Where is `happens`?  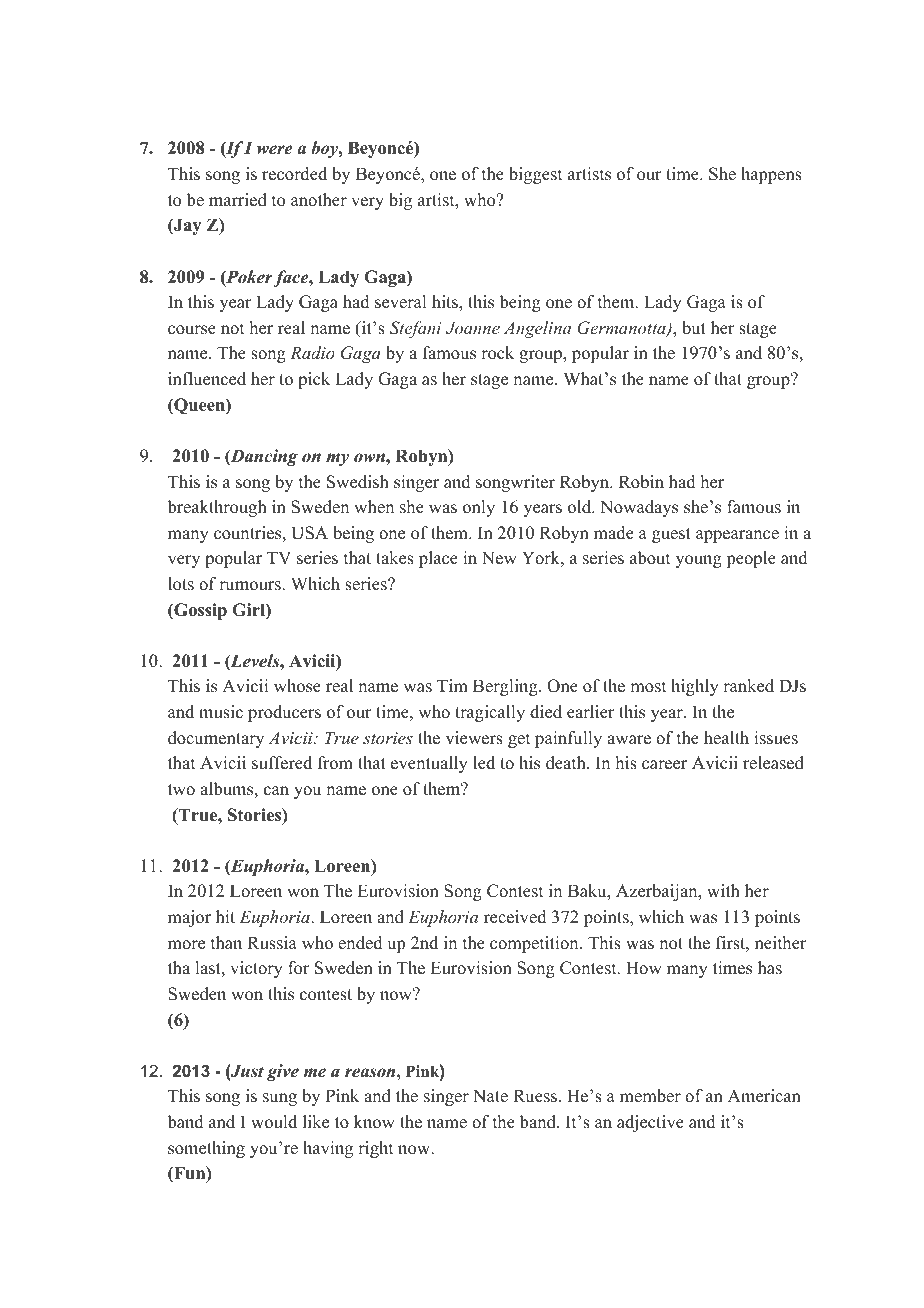
happens is located at coordinates (771, 175).
